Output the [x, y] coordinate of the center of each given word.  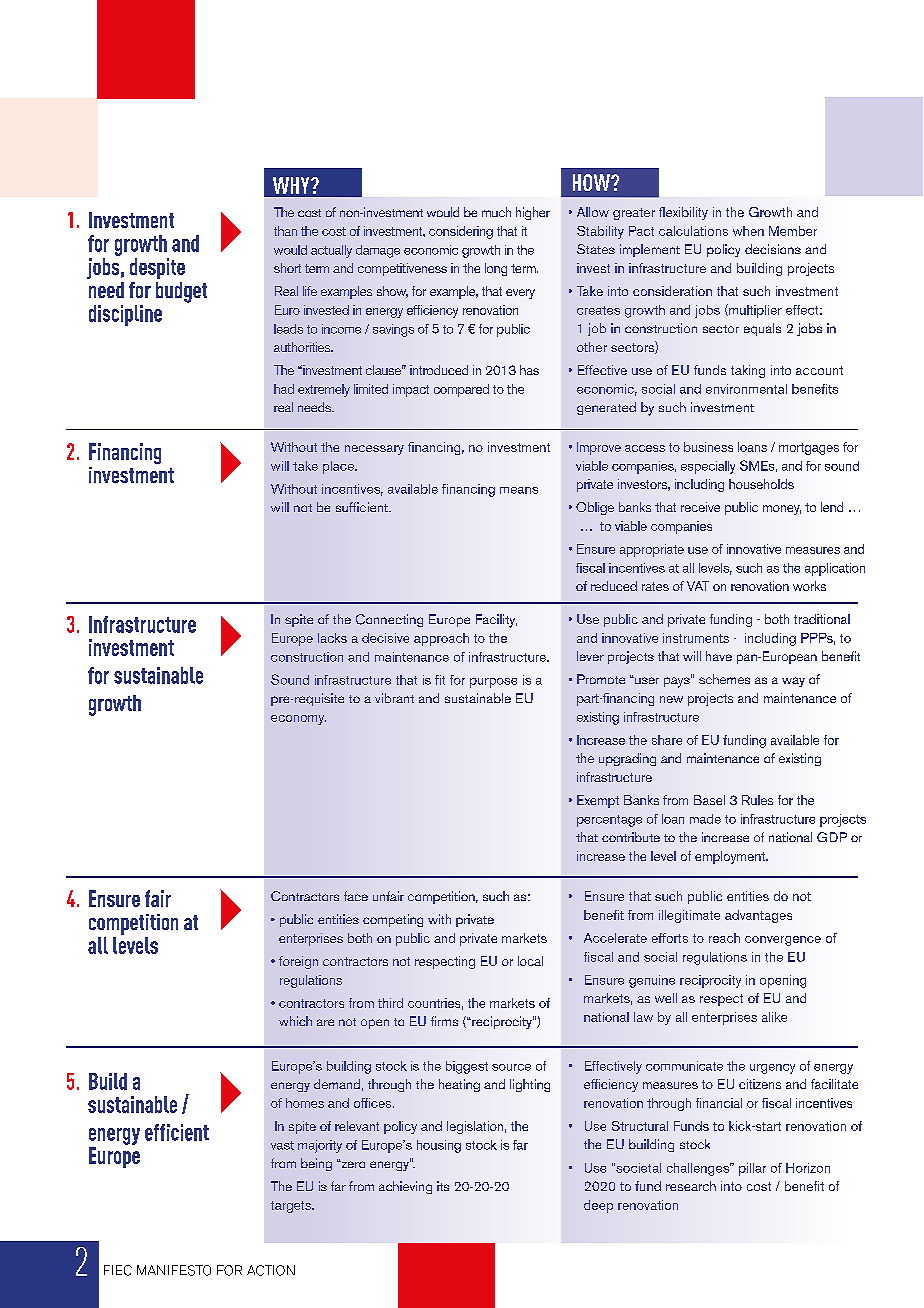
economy [298, 720]
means [519, 490]
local [530, 961]
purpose [493, 683]
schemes [724, 679]
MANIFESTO [174, 1270]
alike [774, 1017]
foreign [298, 962]
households [761, 484]
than [285, 231]
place [339, 467]
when [748, 231]
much [496, 212]
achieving [405, 1187]
